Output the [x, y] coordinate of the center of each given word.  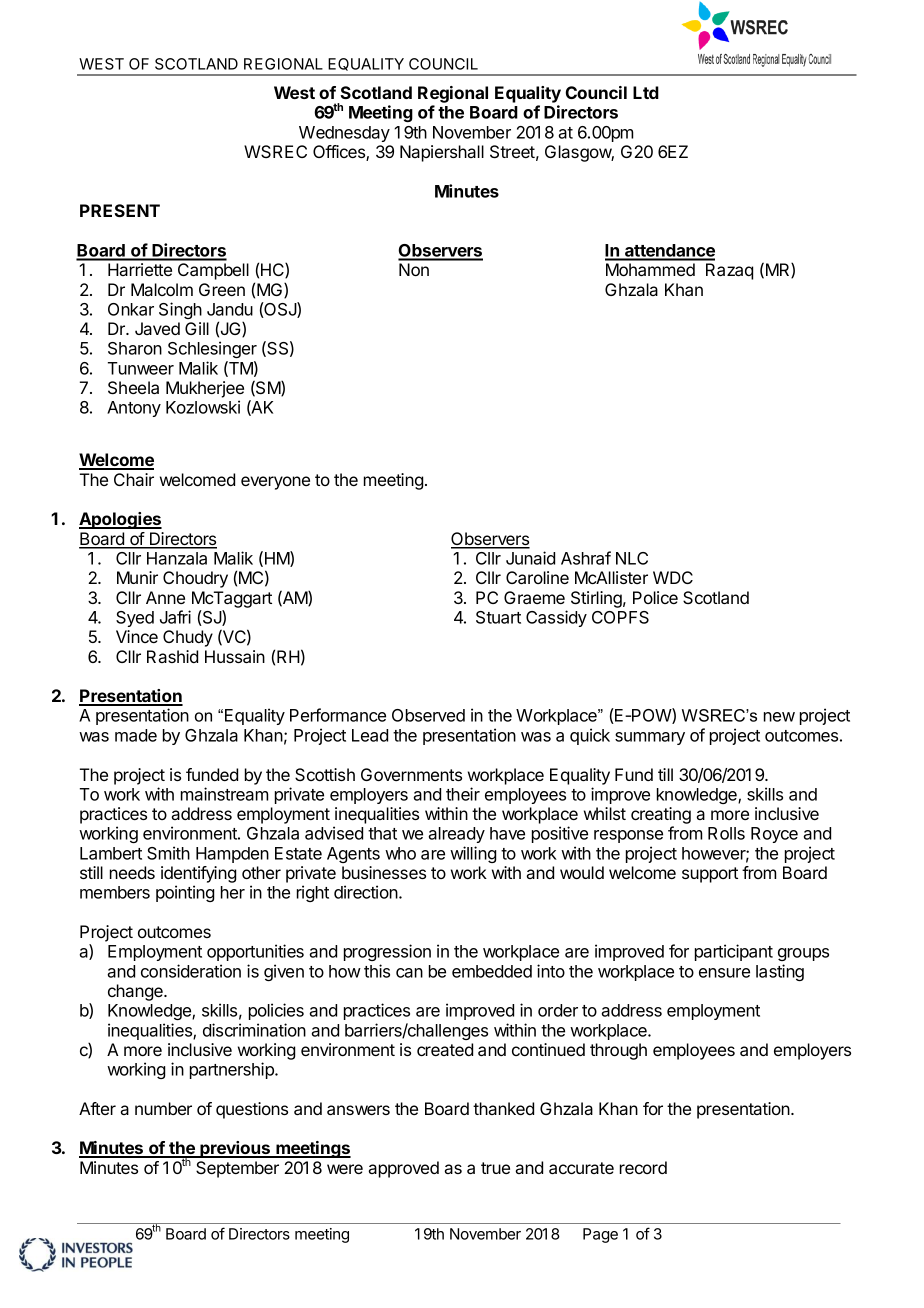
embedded [492, 971]
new [779, 717]
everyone [275, 483]
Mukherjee [205, 389]
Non [414, 269]
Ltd [646, 92]
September [237, 1169]
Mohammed [650, 269]
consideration [191, 971]
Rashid [172, 656]
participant [734, 952]
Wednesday [344, 134]
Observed [428, 715]
